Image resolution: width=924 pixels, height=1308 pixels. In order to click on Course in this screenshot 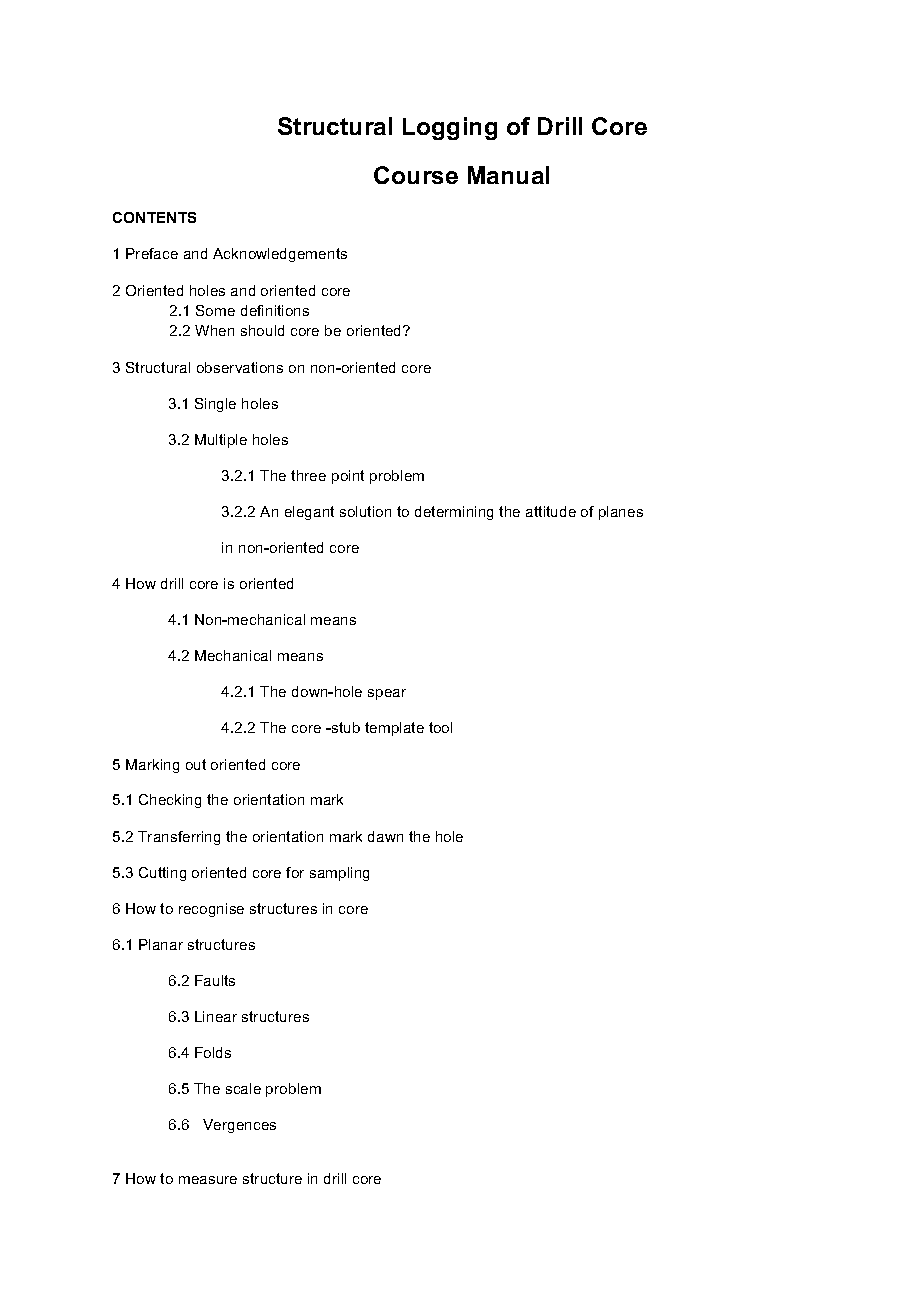, I will do `click(416, 175)`.
